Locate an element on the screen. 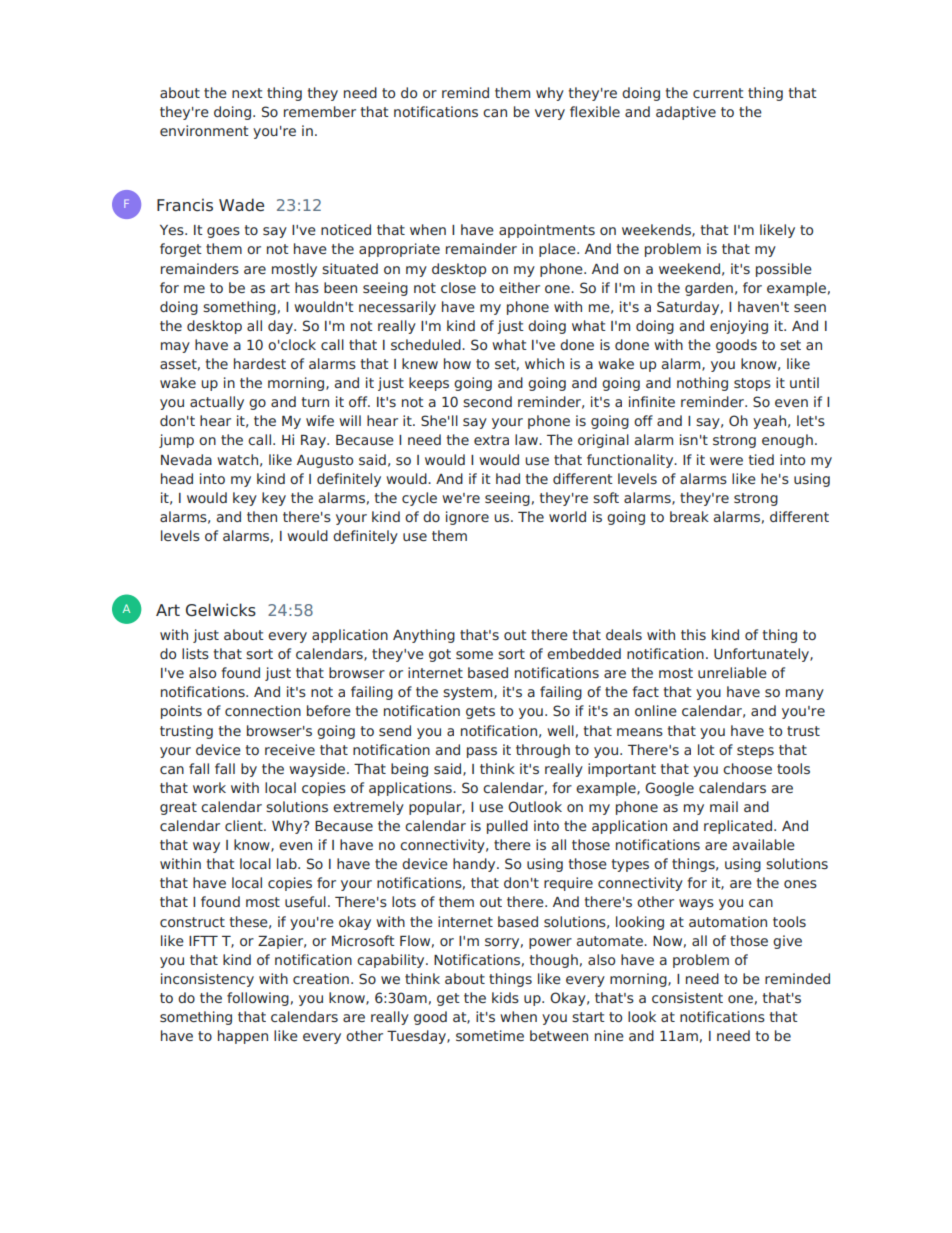 This screenshot has height=1233, width=952. had is located at coordinates (508, 478).
